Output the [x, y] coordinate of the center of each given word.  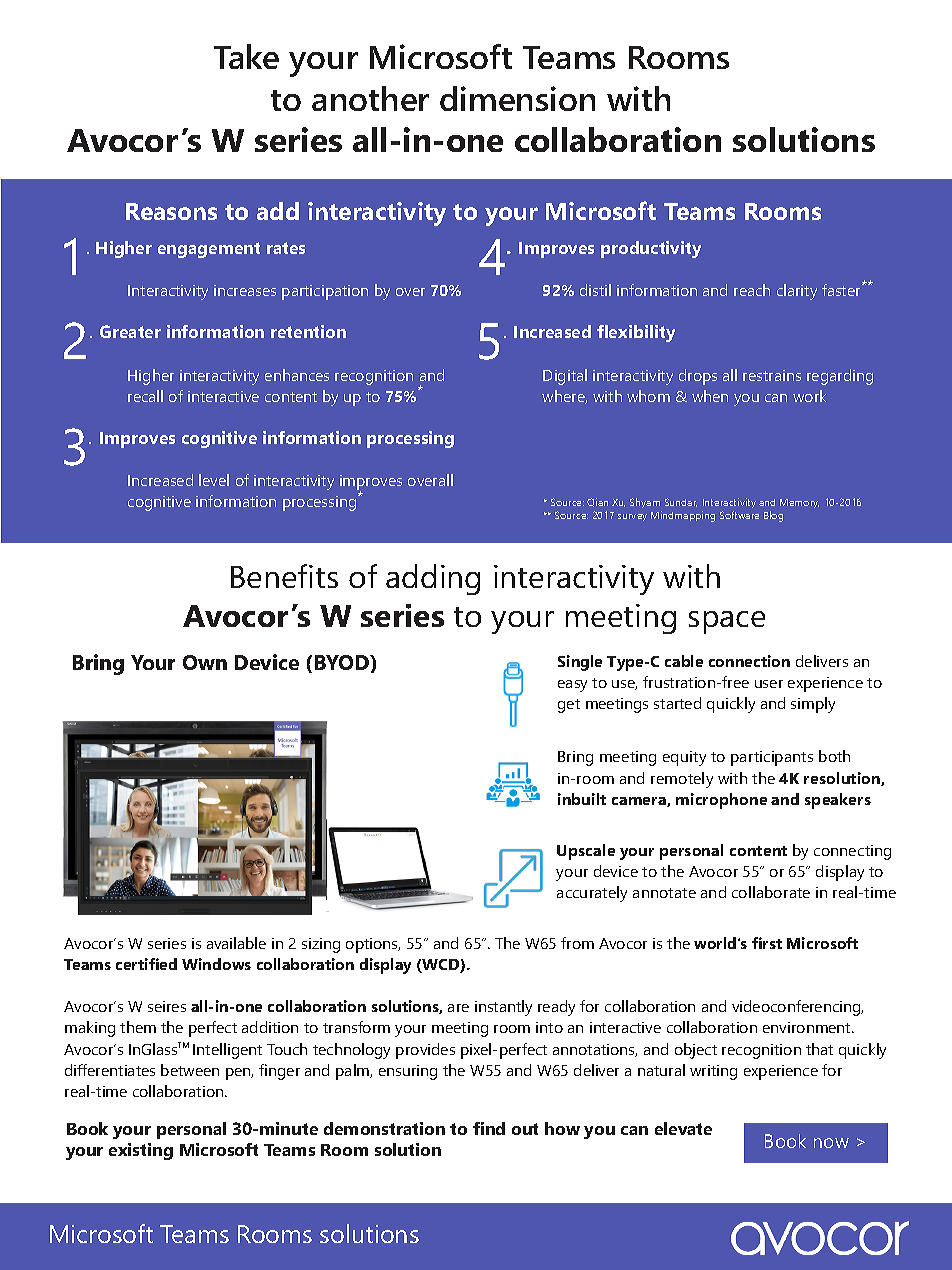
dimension [517, 98]
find [489, 1128]
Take [246, 56]
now [831, 1143]
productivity [651, 249]
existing [141, 1151]
